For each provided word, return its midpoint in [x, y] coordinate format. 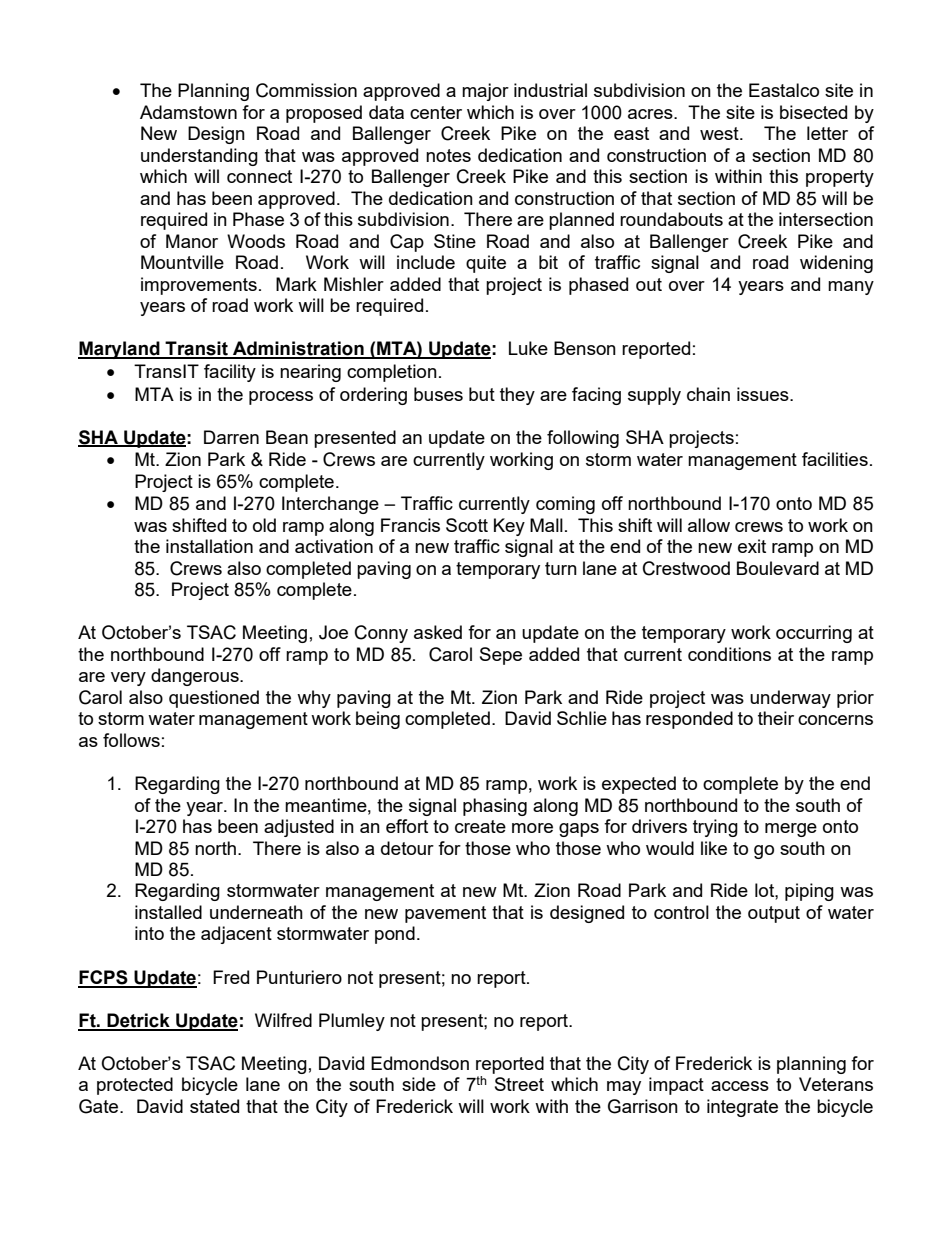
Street [519, 1084]
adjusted [299, 828]
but [482, 394]
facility [230, 373]
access [740, 1086]
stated [214, 1106]
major [485, 92]
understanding [199, 157]
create [480, 826]
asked [438, 632]
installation [209, 546]
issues [764, 394]
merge [791, 830]
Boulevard [778, 568]
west [720, 133]
